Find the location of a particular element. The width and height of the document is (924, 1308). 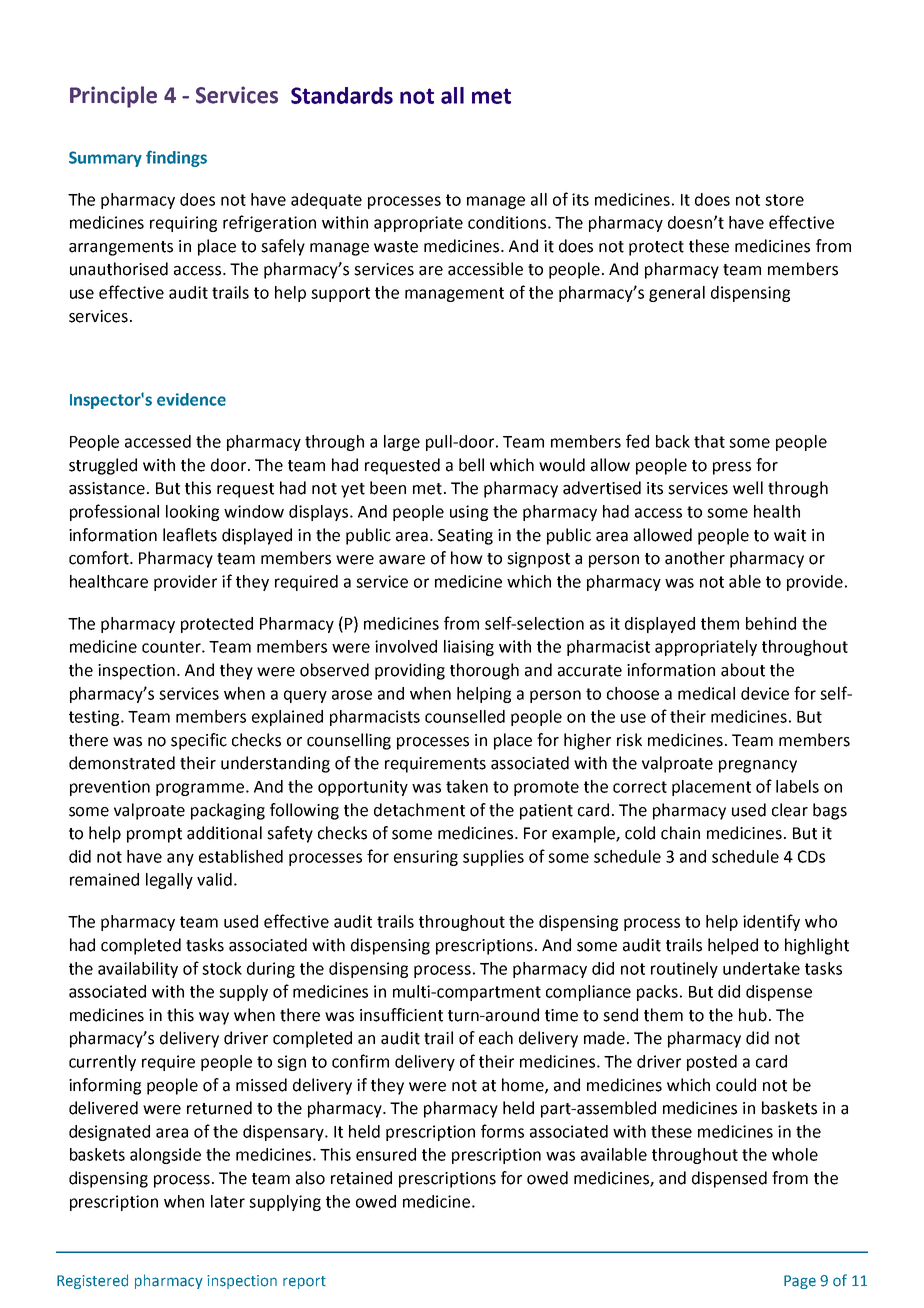

using is located at coordinates (469, 513).
